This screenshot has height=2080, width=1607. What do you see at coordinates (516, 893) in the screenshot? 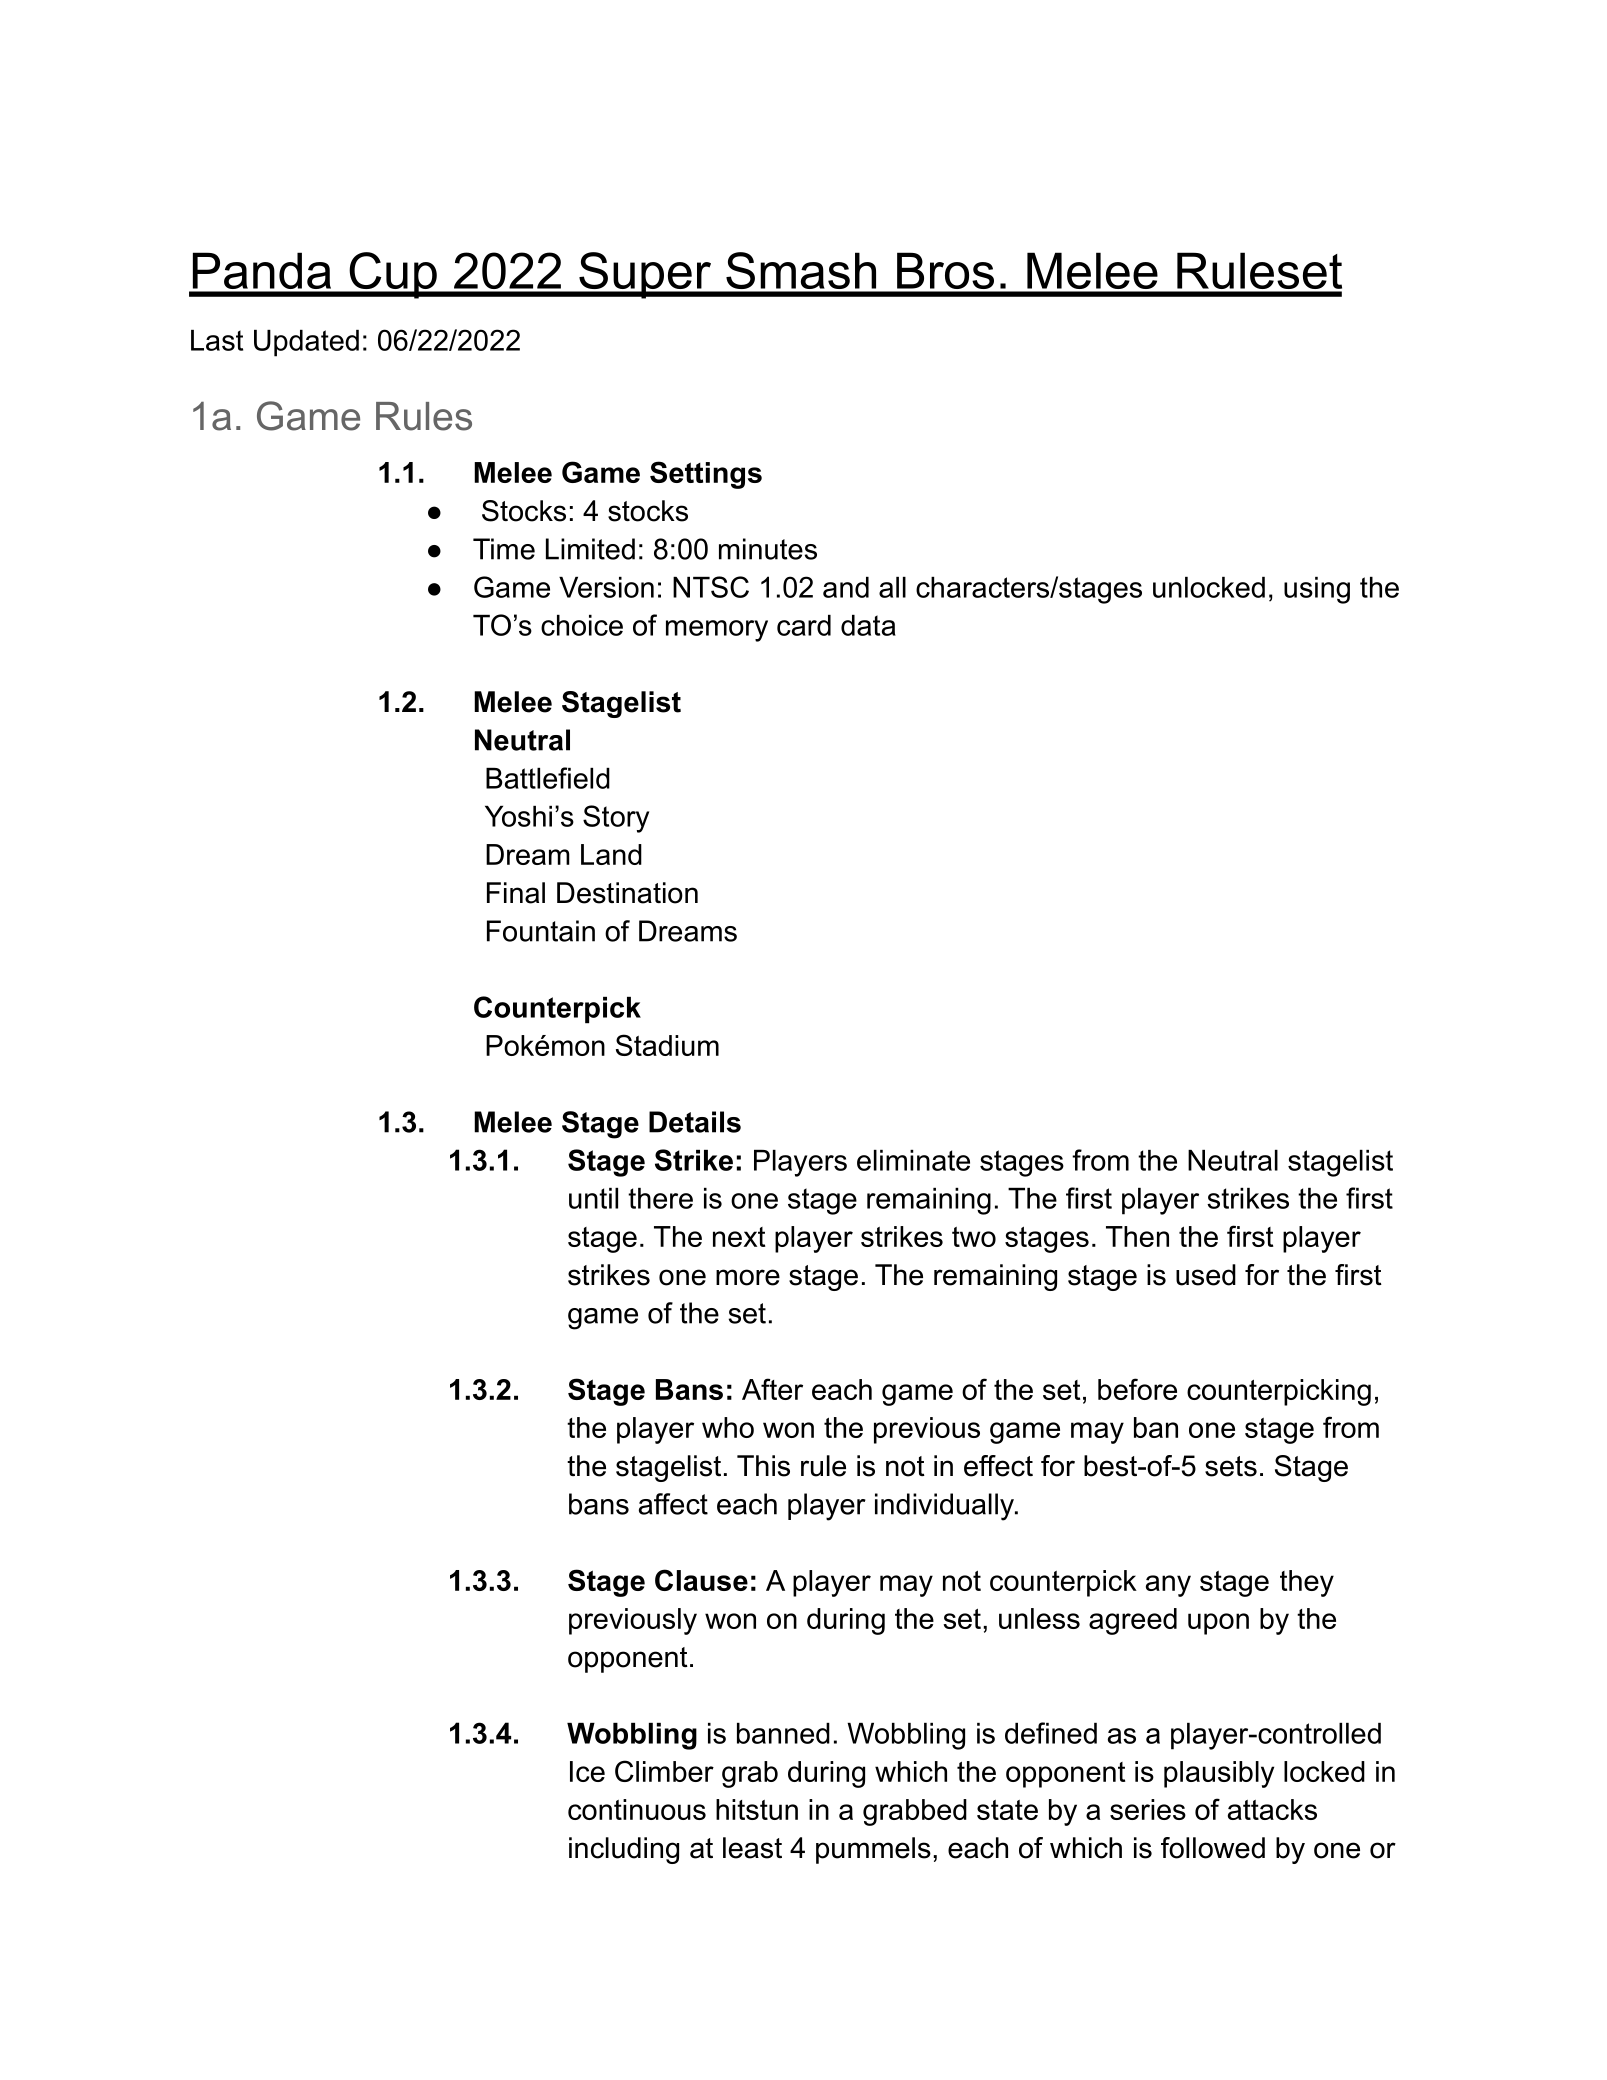
I see `Final` at bounding box center [516, 893].
